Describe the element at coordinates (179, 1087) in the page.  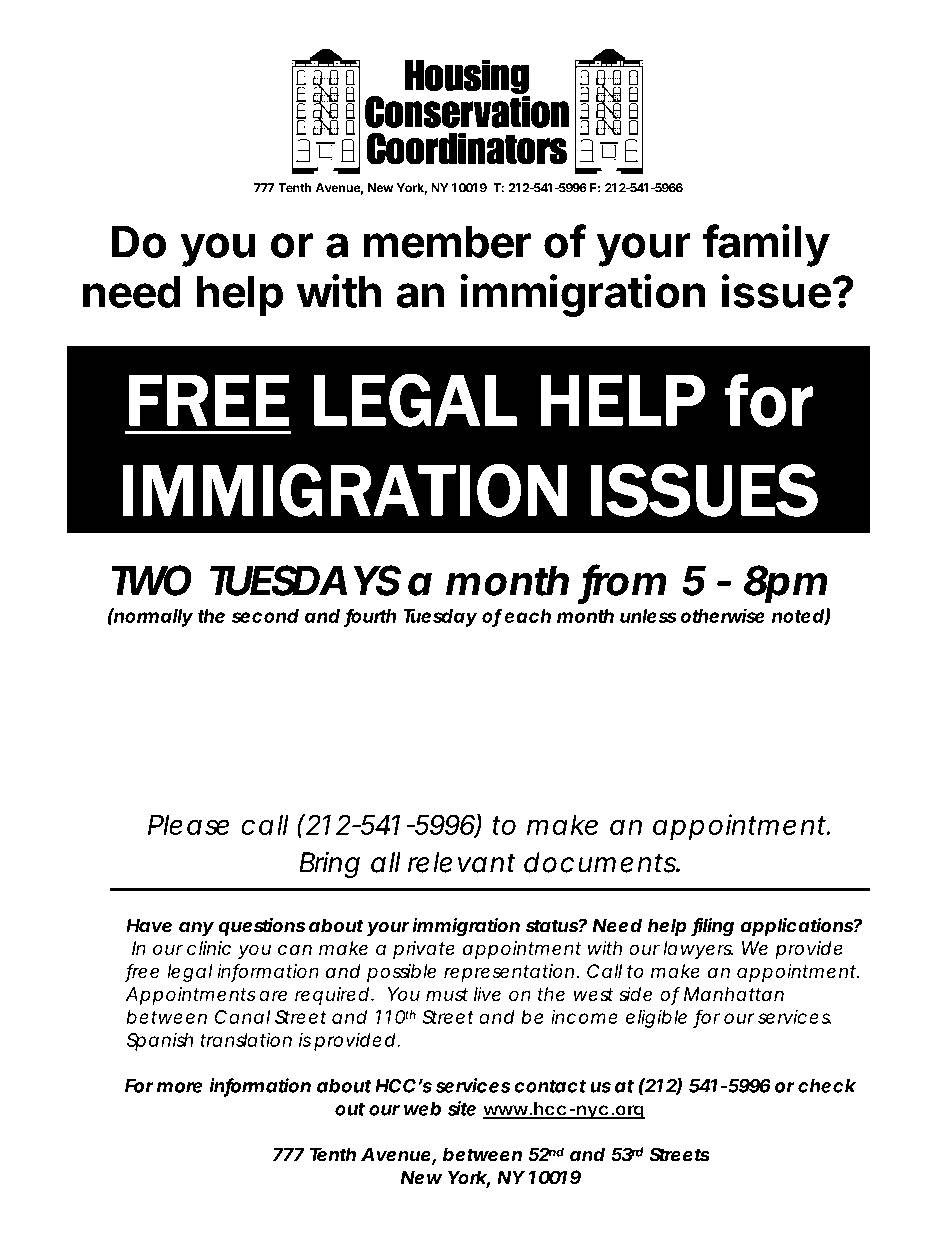
I see `more` at that location.
